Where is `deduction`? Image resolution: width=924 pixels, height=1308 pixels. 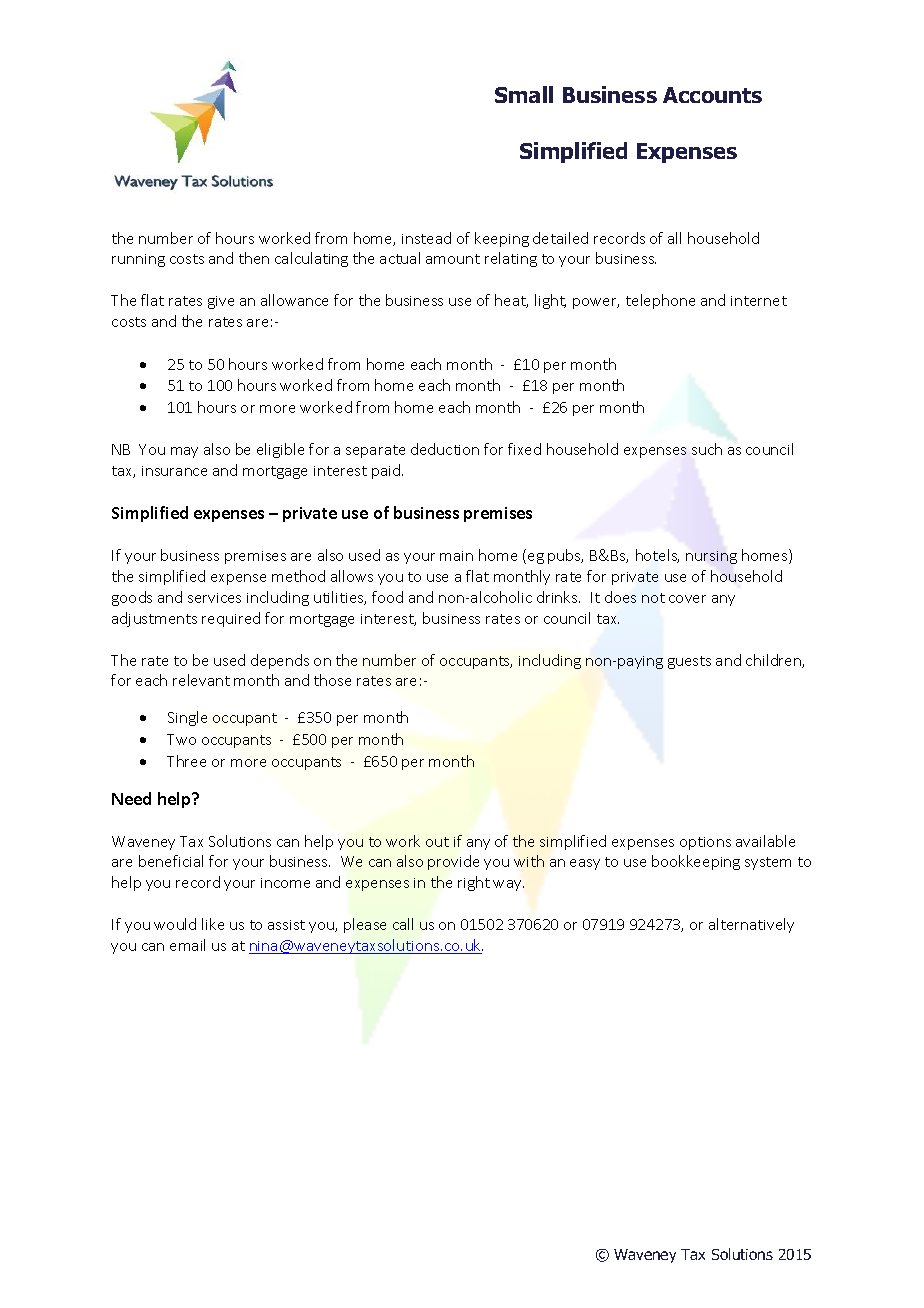 deduction is located at coordinates (445, 449).
